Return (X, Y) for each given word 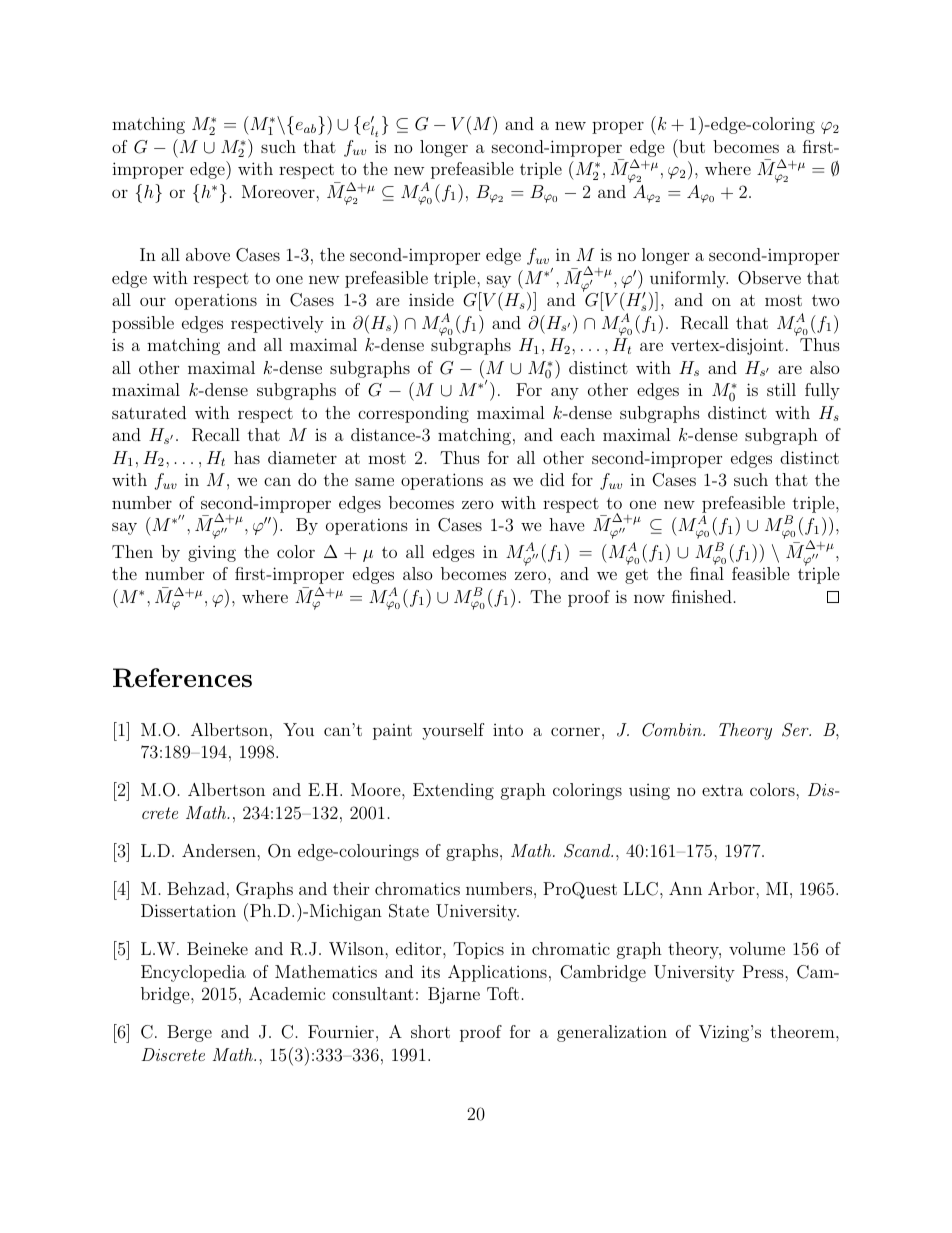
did (552, 479)
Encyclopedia (193, 973)
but (691, 146)
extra (722, 790)
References (182, 678)
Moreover (279, 191)
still (781, 389)
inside (431, 299)
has (247, 457)
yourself (453, 731)
